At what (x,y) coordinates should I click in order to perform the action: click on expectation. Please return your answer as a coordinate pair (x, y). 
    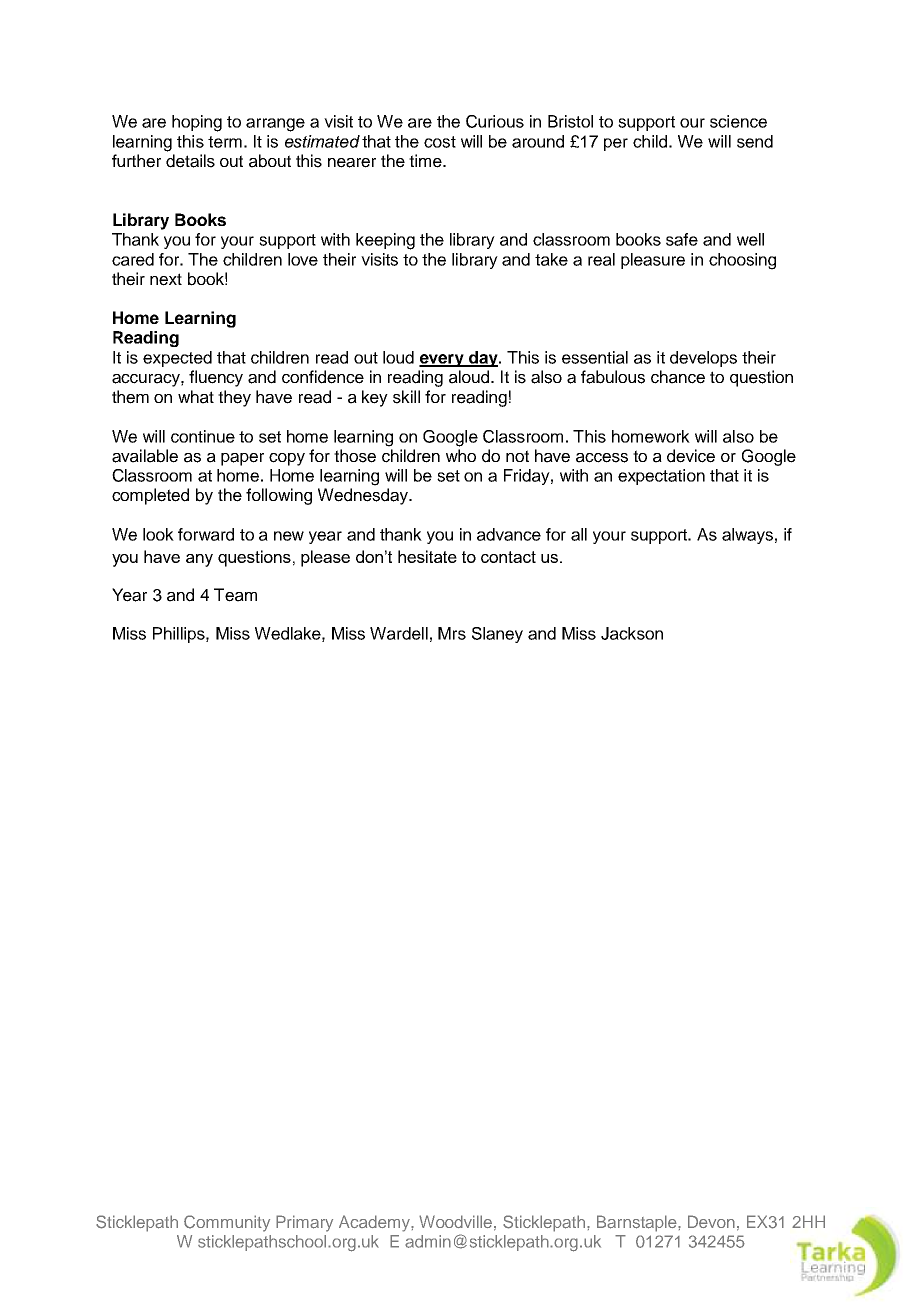
    Looking at the image, I should click on (661, 477).
